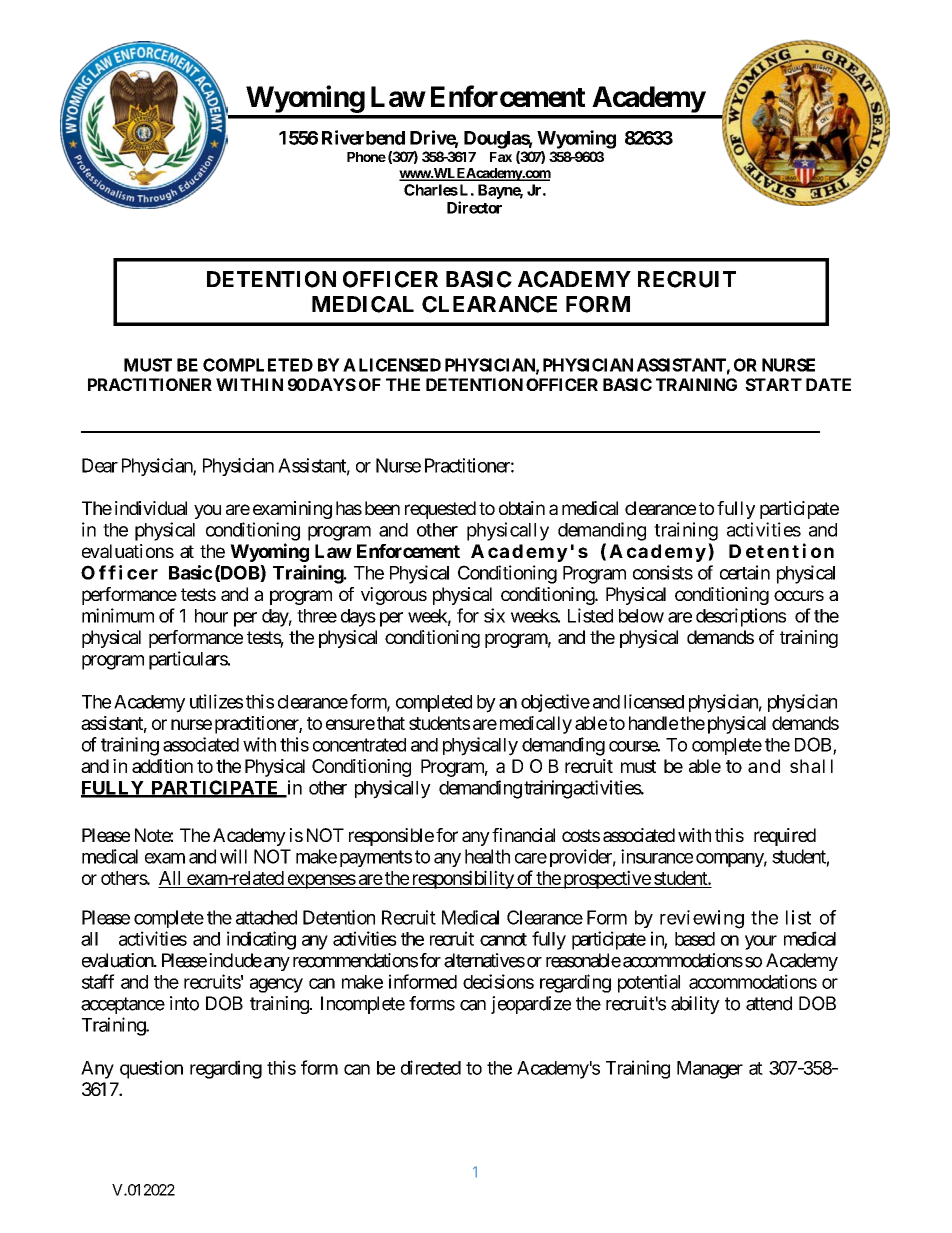 This screenshot has height=1233, width=952. Describe the element at coordinates (501, 157) in the screenshot. I see `Fax` at that location.
